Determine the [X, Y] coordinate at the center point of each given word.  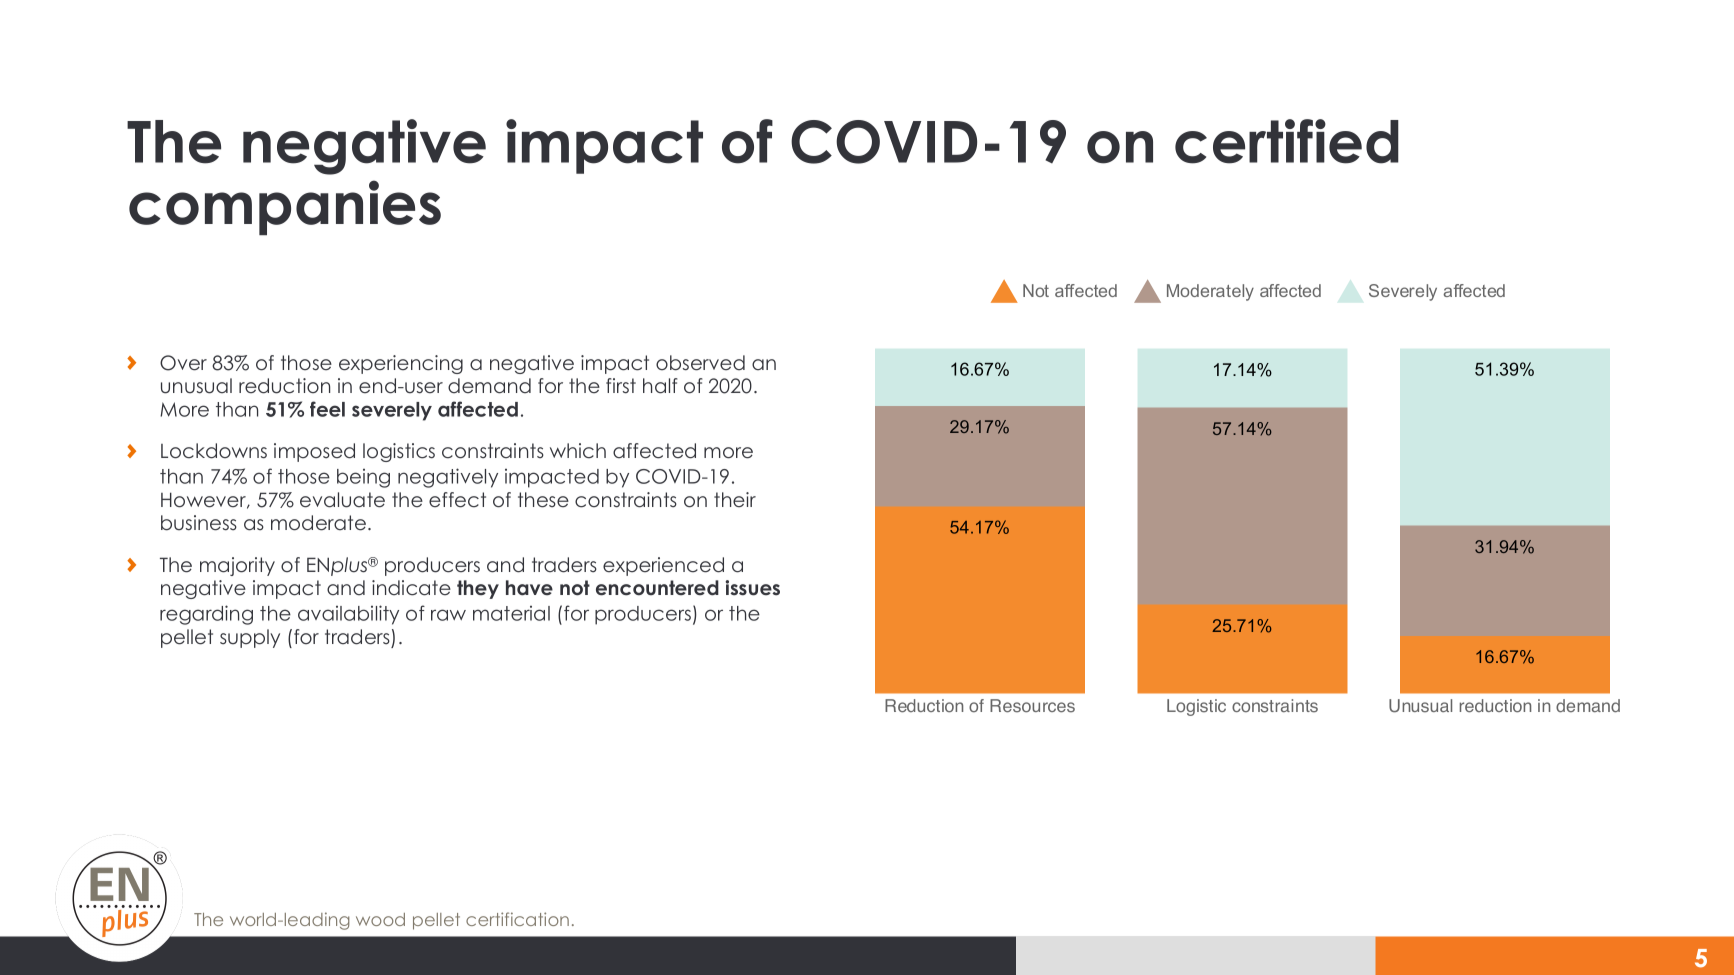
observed [700, 363]
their [735, 499]
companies [285, 207]
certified [1287, 141]
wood [380, 919]
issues [752, 588]
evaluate [342, 500]
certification [517, 919]
